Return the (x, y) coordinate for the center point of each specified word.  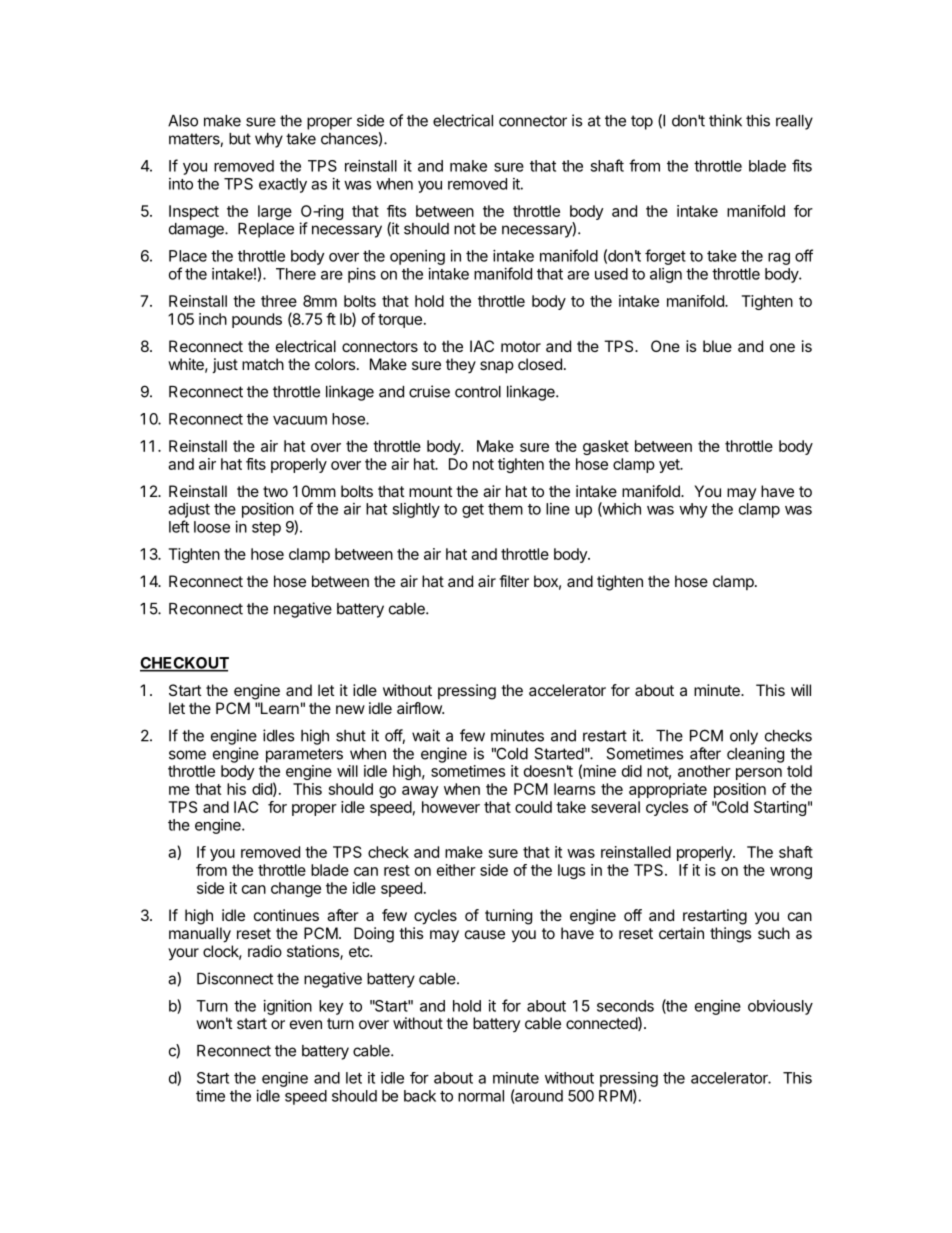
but (240, 139)
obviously (780, 1007)
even (306, 1024)
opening (417, 257)
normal (481, 1096)
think (725, 120)
